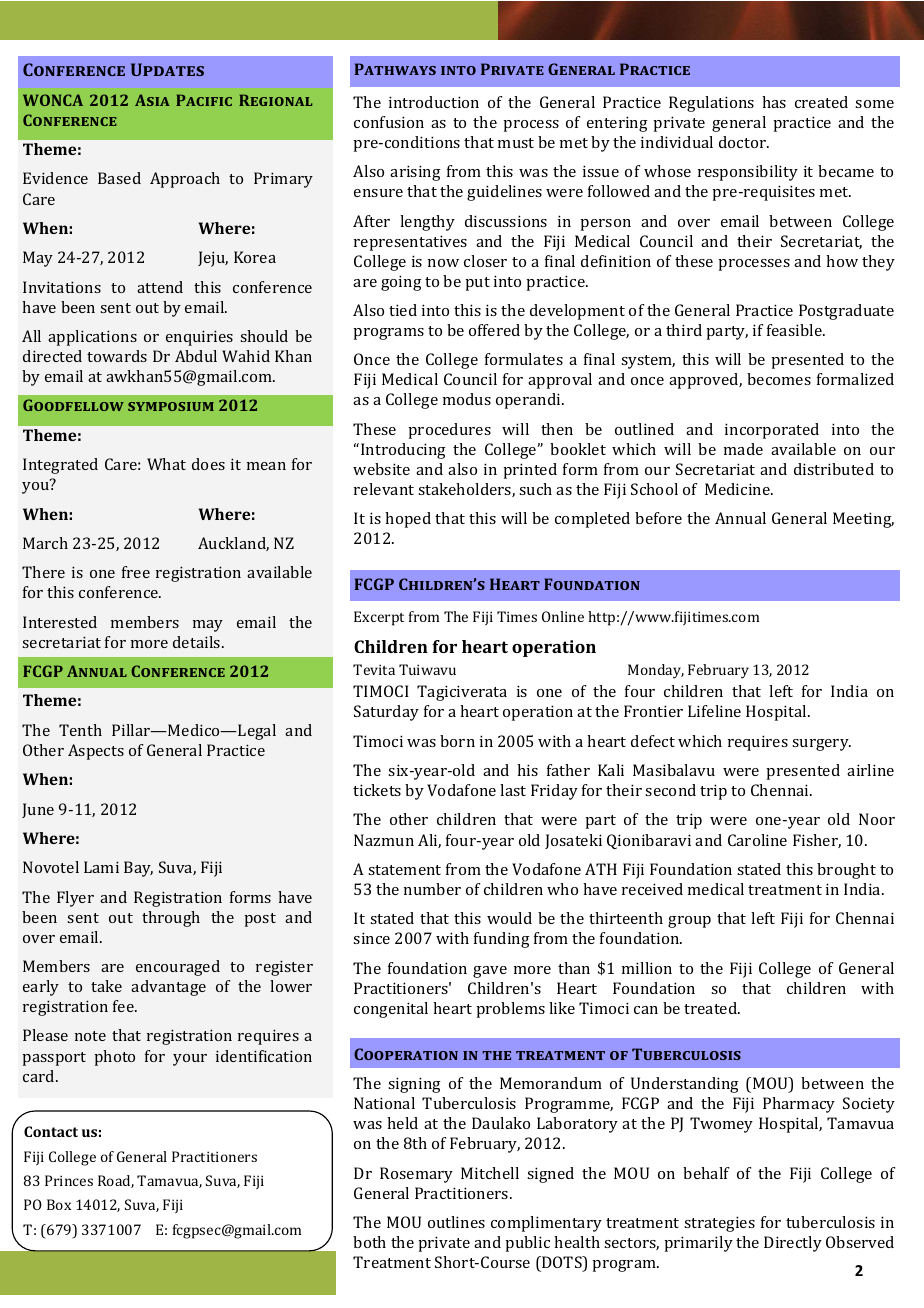 This document has width=924, height=1308. I want to click on Asia, so click(152, 100).
